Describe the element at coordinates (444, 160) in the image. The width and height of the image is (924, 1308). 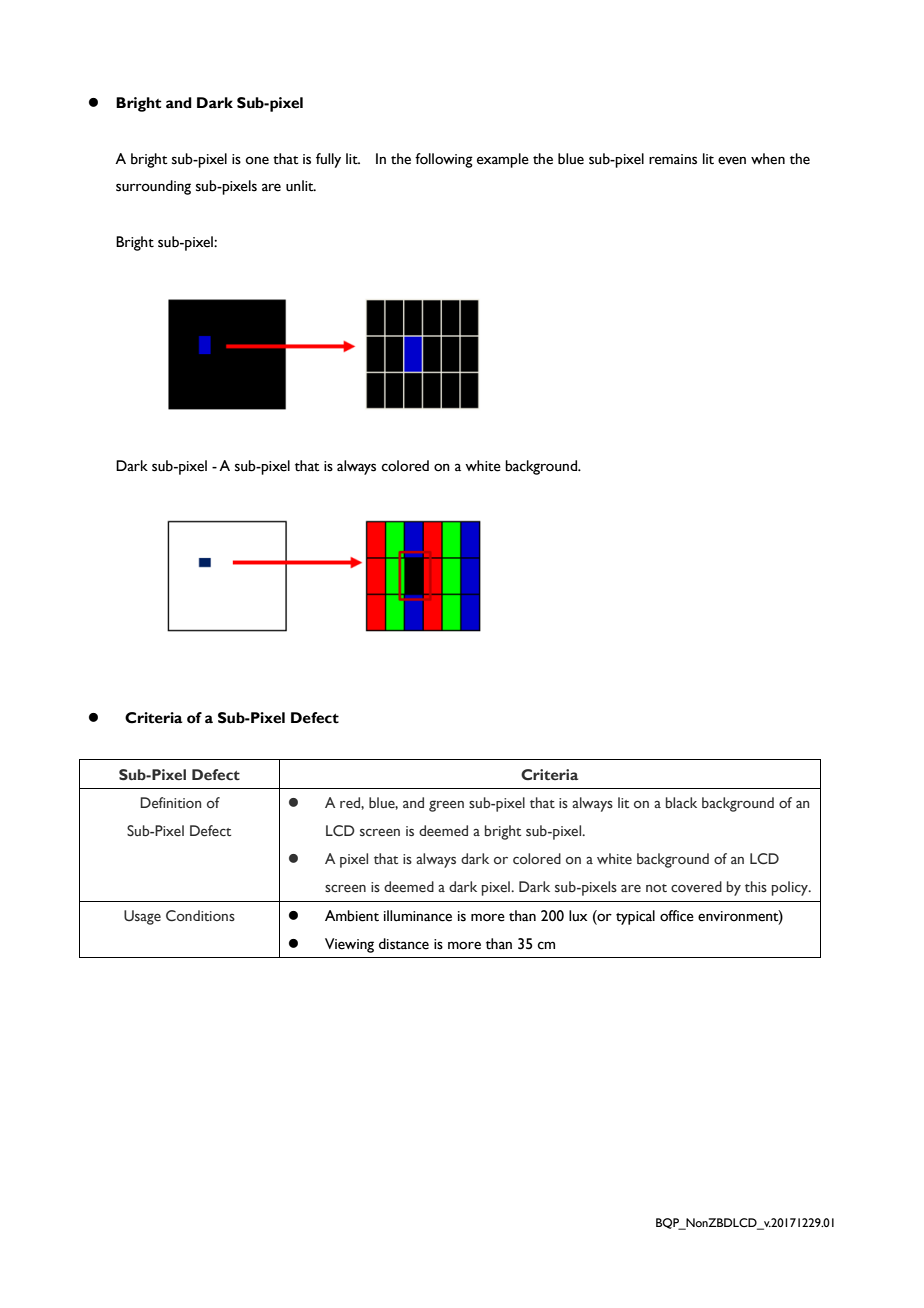
I see `following` at that location.
